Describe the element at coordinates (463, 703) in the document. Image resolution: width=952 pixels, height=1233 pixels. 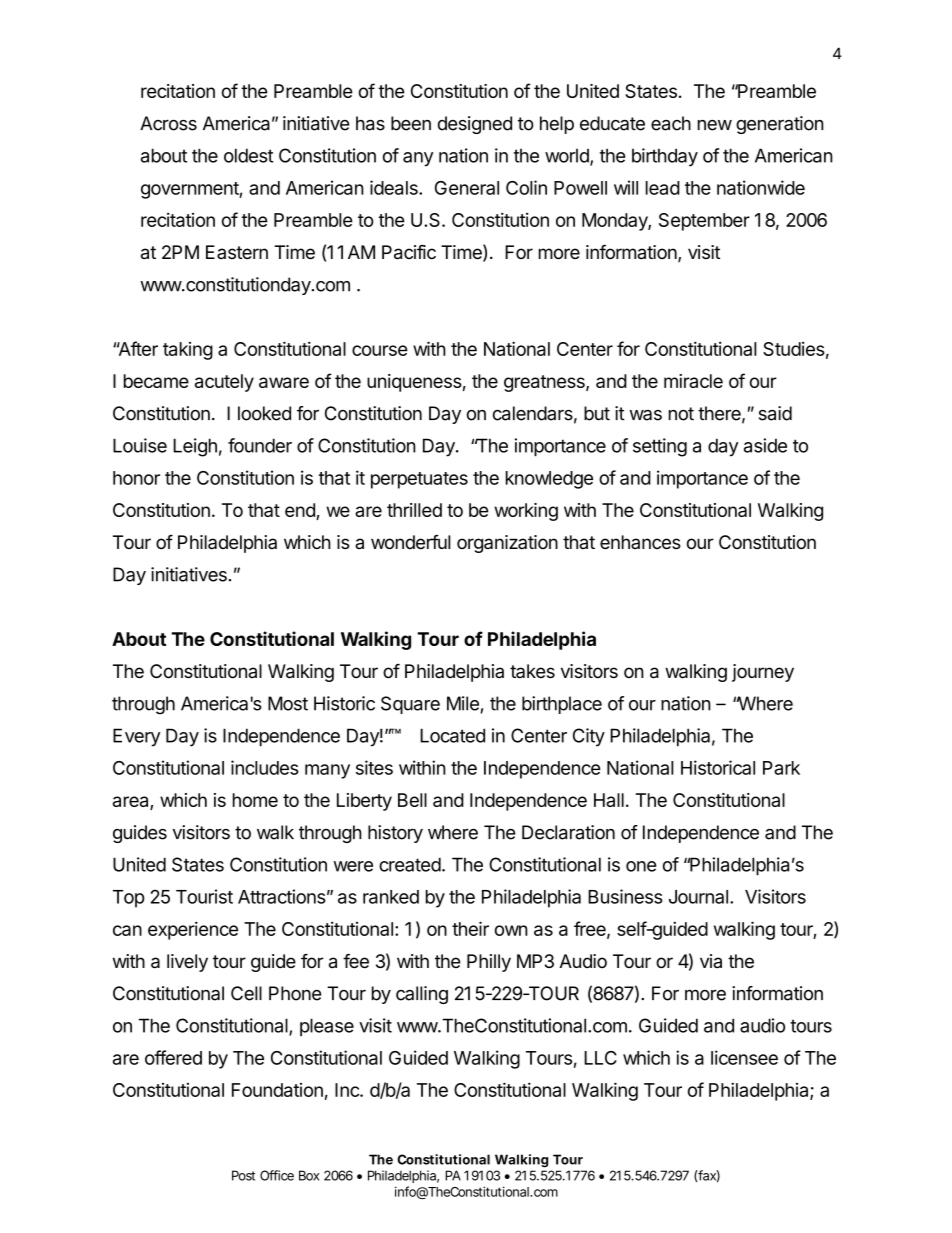
I see `Mile` at that location.
